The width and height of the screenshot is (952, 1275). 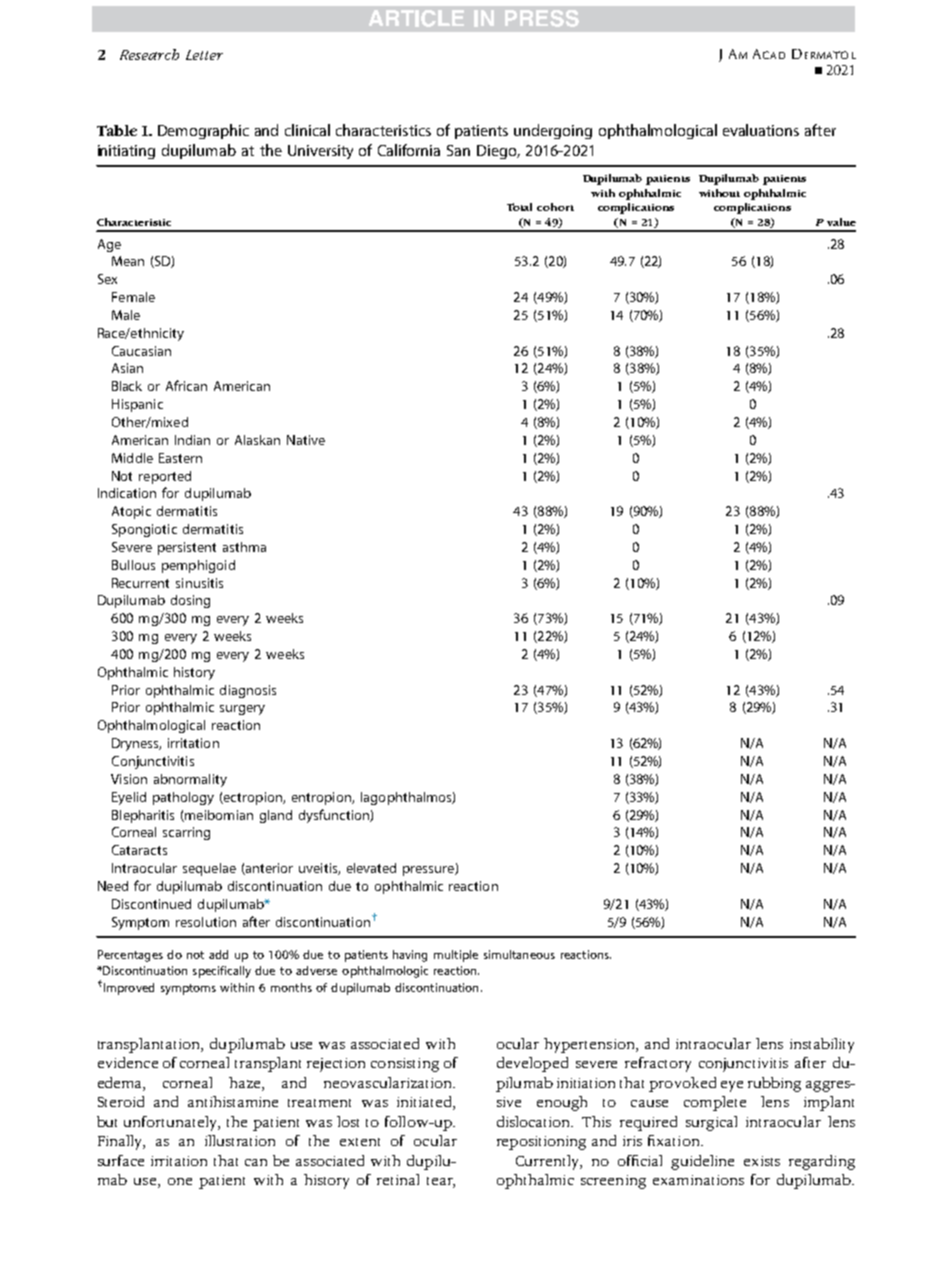 What do you see at coordinates (190, 601) in the screenshot?
I see `dosing` at bounding box center [190, 601].
